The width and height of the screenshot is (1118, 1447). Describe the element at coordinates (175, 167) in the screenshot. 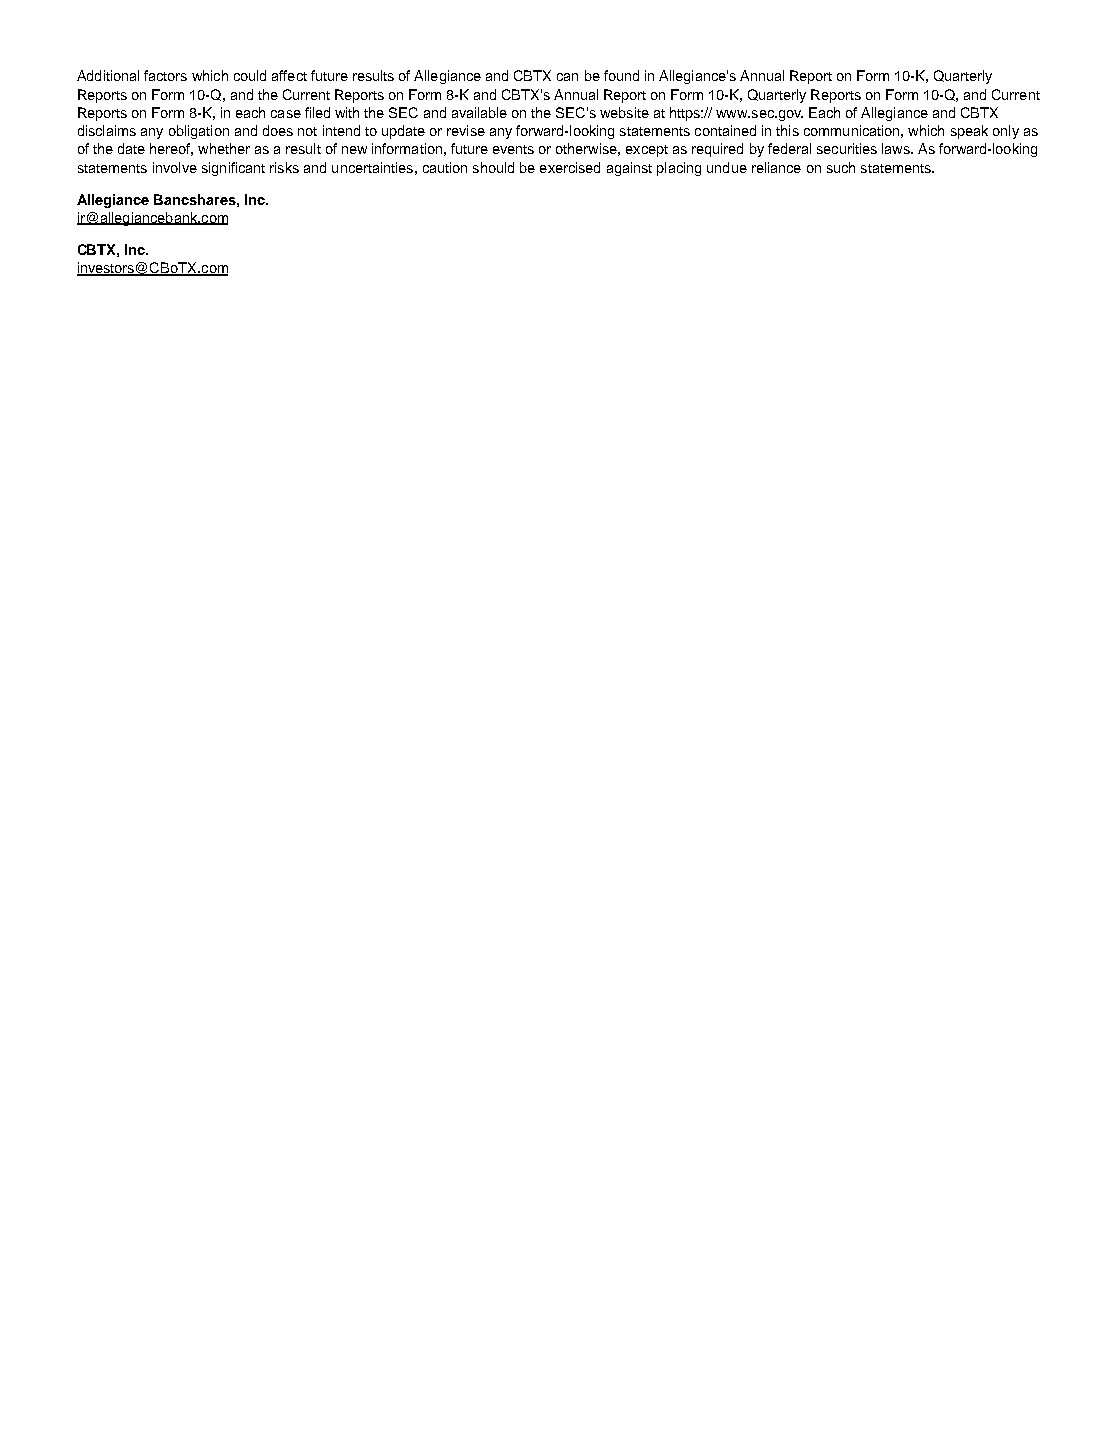

I see `involve` at that location.
